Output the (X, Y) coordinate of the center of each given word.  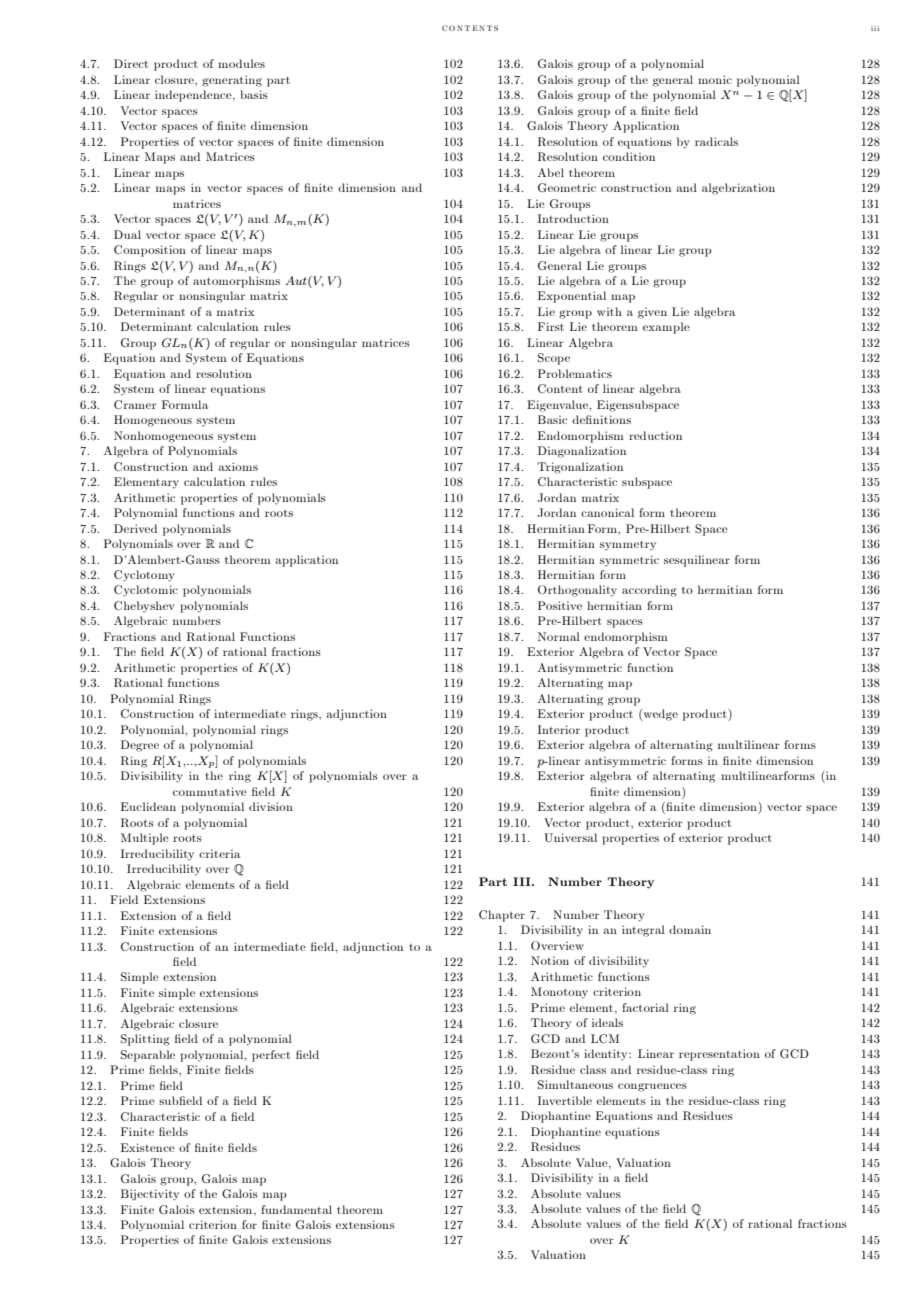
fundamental (296, 1209)
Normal (559, 636)
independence (194, 96)
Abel (551, 172)
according (649, 591)
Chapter (502, 916)
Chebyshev (144, 607)
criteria (219, 853)
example (666, 328)
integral (643, 931)
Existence (148, 1147)
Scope (554, 359)
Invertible (565, 1100)
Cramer (135, 404)
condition (629, 156)
